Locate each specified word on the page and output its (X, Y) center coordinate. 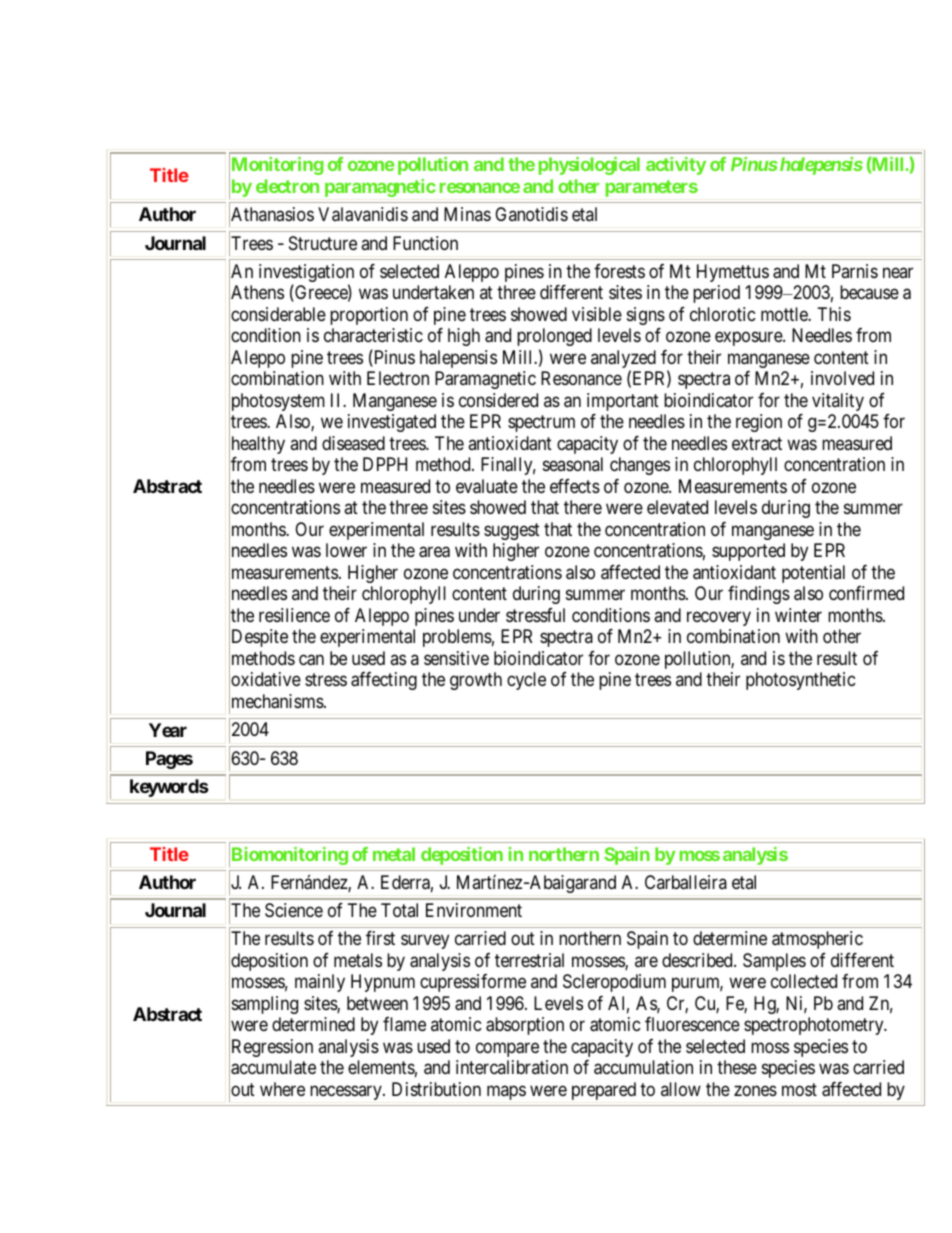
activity (676, 166)
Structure (323, 243)
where (282, 1089)
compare (507, 1050)
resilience (294, 615)
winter (798, 615)
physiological (589, 166)
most (799, 1089)
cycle (526, 681)
